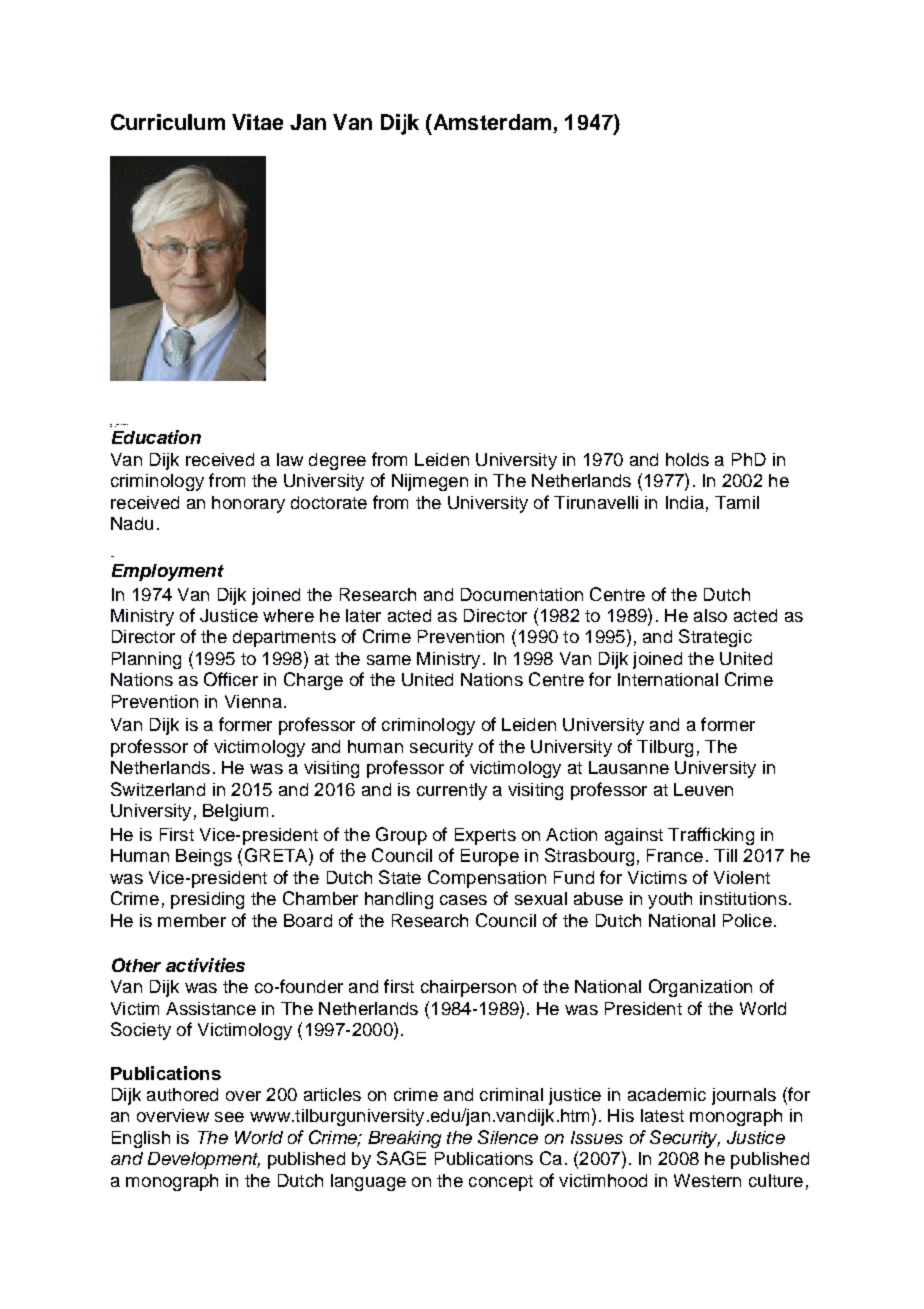 The height and width of the screenshot is (1309, 924). Describe the element at coordinates (146, 660) in the screenshot. I see `Planning` at that location.
